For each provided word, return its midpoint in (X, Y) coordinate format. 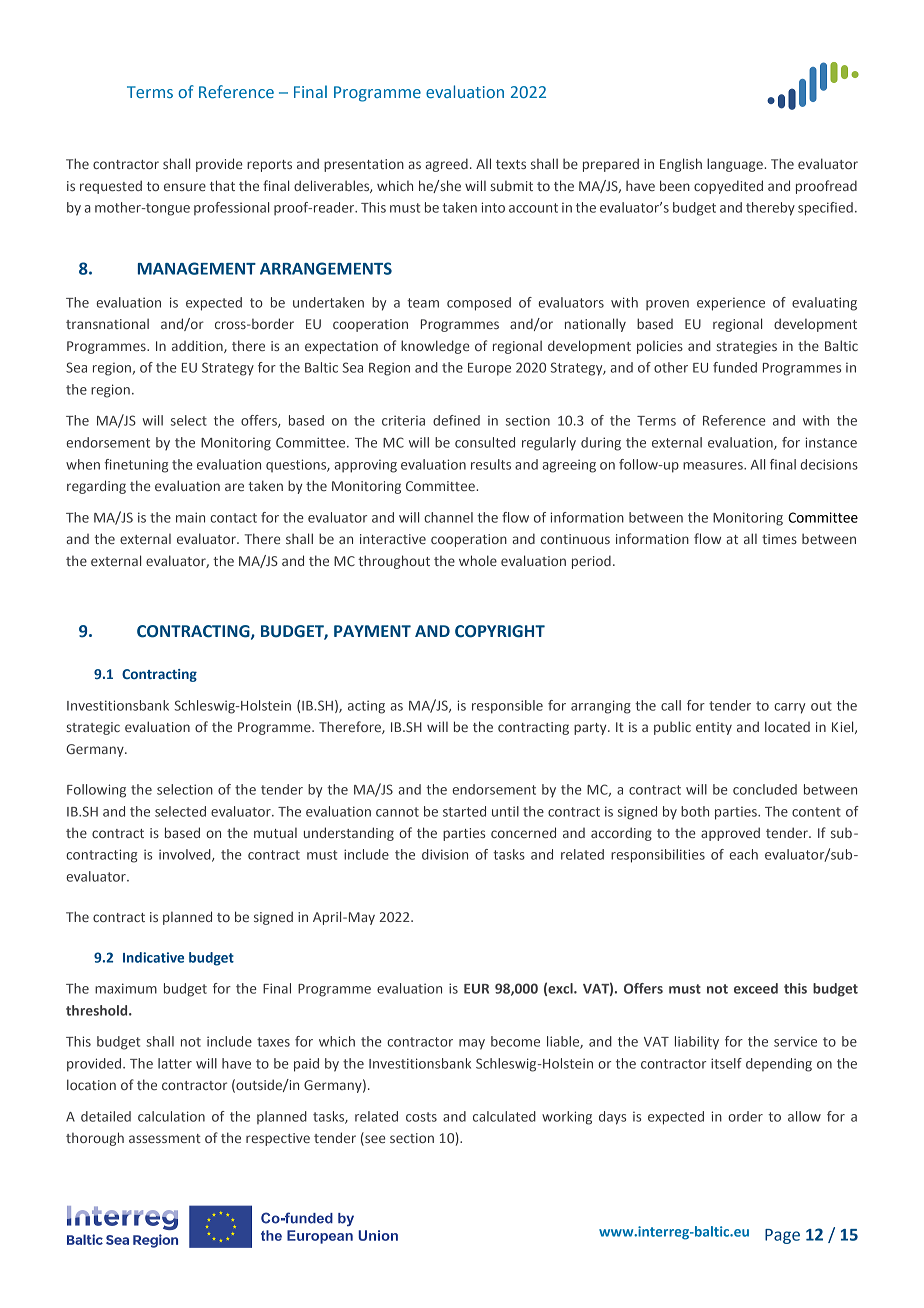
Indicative (153, 957)
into (493, 207)
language (736, 165)
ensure (185, 187)
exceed (756, 988)
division (445, 854)
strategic (93, 728)
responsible (507, 707)
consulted (485, 442)
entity (714, 728)
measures (714, 466)
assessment (165, 1138)
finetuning (136, 466)
